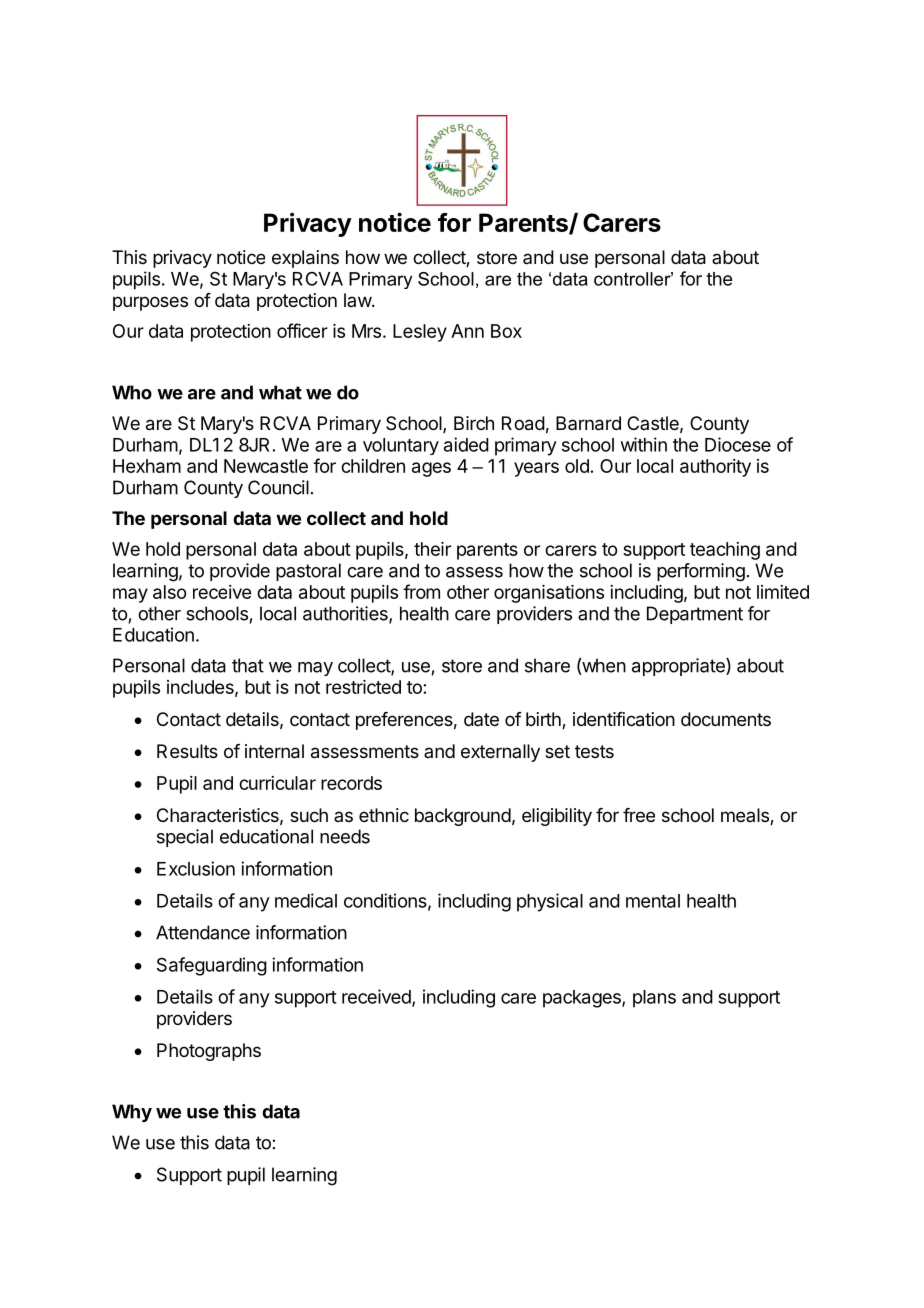  What do you see at coordinates (466, 444) in the screenshot?
I see `aided` at bounding box center [466, 444].
